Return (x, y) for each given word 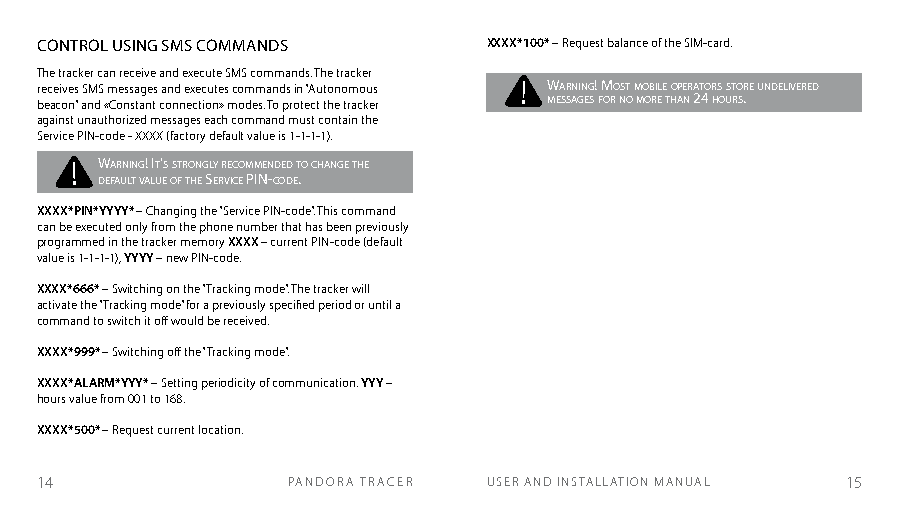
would (187, 320)
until (380, 304)
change (330, 164)
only (136, 228)
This (327, 210)
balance (628, 42)
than (677, 99)
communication (314, 382)
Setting (179, 384)
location (219, 429)
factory (186, 137)
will (360, 288)
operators (696, 86)
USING (135, 45)
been (339, 226)
